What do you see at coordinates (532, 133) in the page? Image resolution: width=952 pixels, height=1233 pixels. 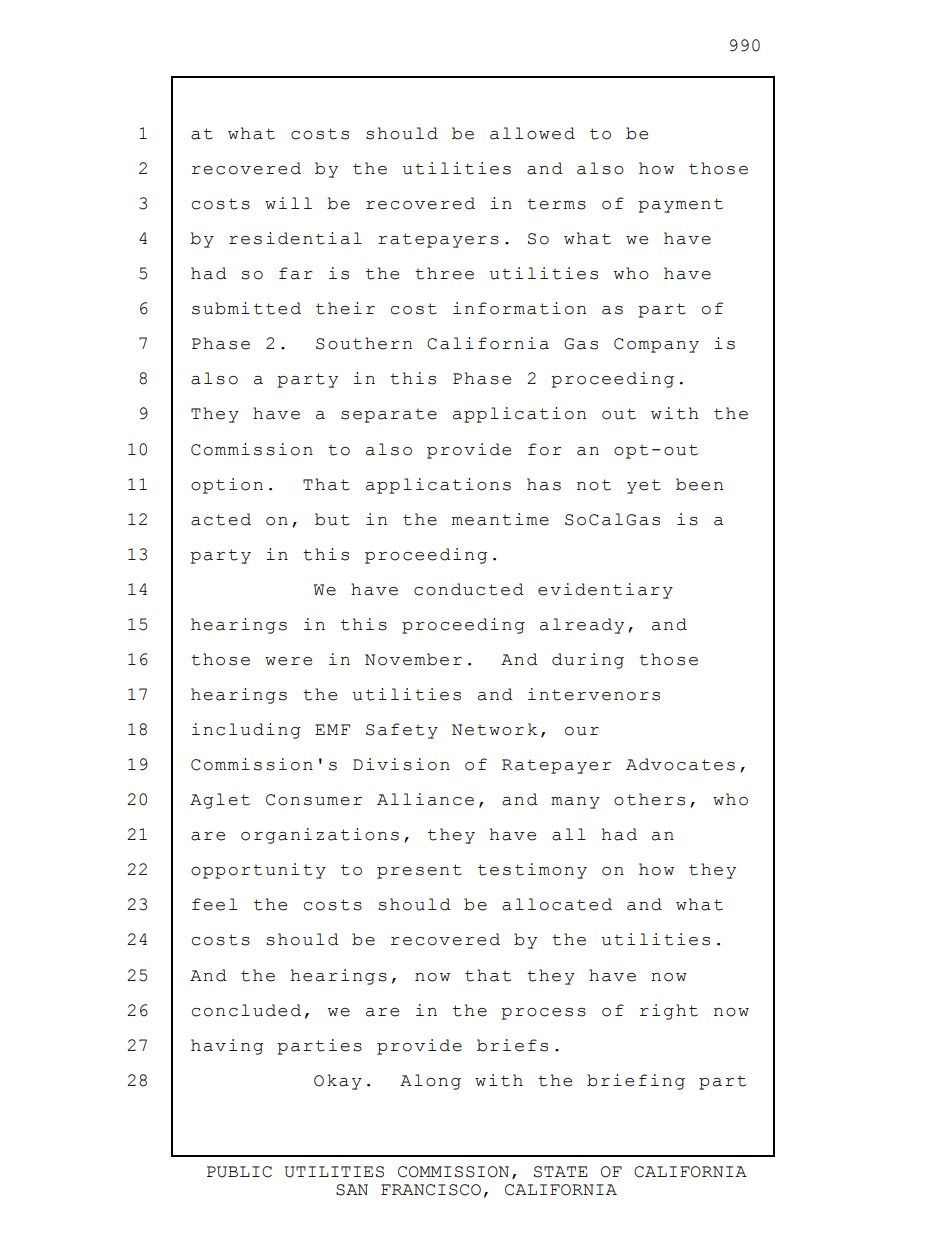 I see `allowed` at bounding box center [532, 133].
